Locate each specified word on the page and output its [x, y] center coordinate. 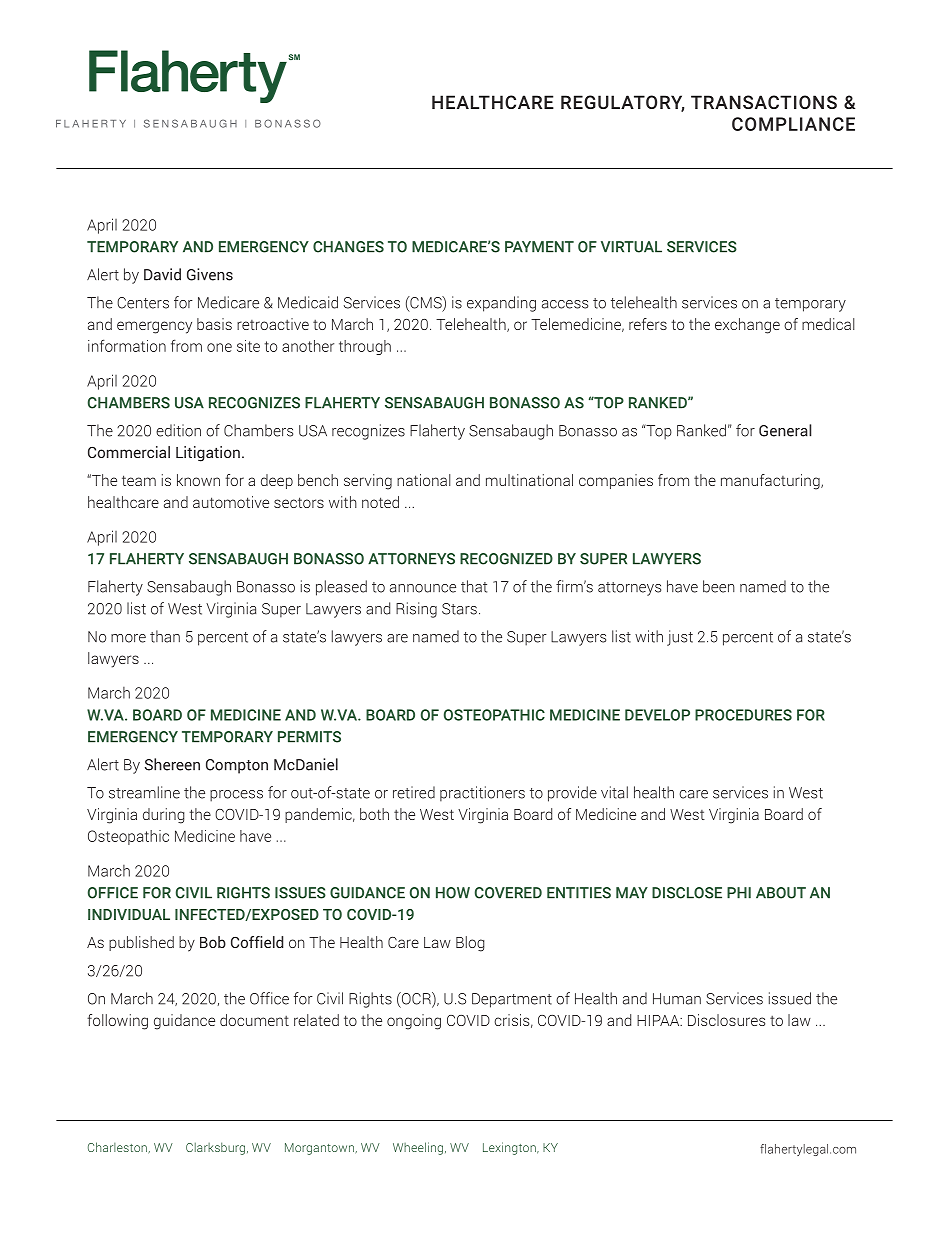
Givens [210, 274]
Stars [459, 609]
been [719, 586]
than [165, 636]
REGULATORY [622, 103]
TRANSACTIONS [764, 102]
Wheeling [419, 1148]
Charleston [118, 1148]
